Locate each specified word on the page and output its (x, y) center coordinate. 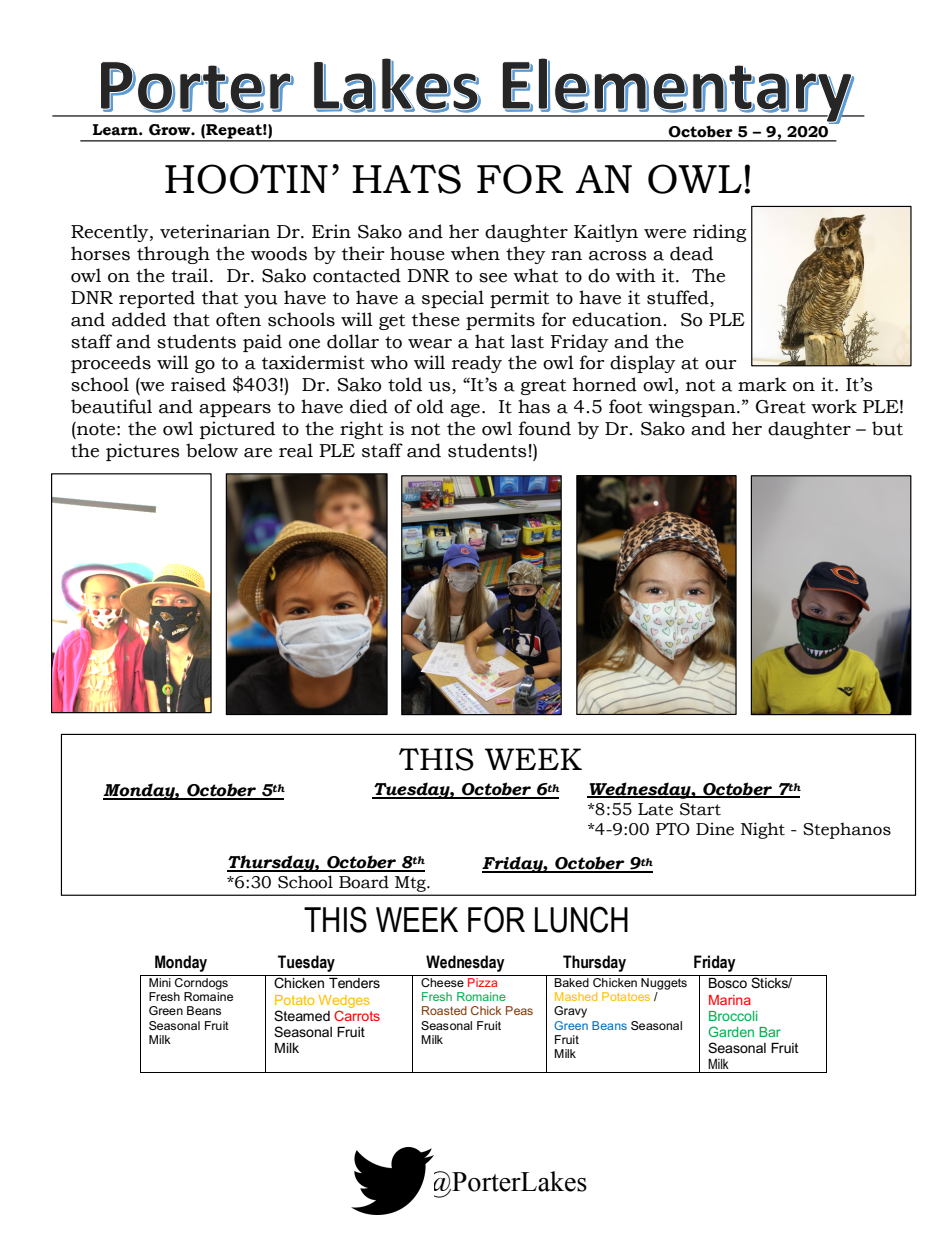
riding (719, 233)
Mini (160, 982)
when (475, 253)
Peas (519, 1010)
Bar (770, 1032)
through (173, 255)
